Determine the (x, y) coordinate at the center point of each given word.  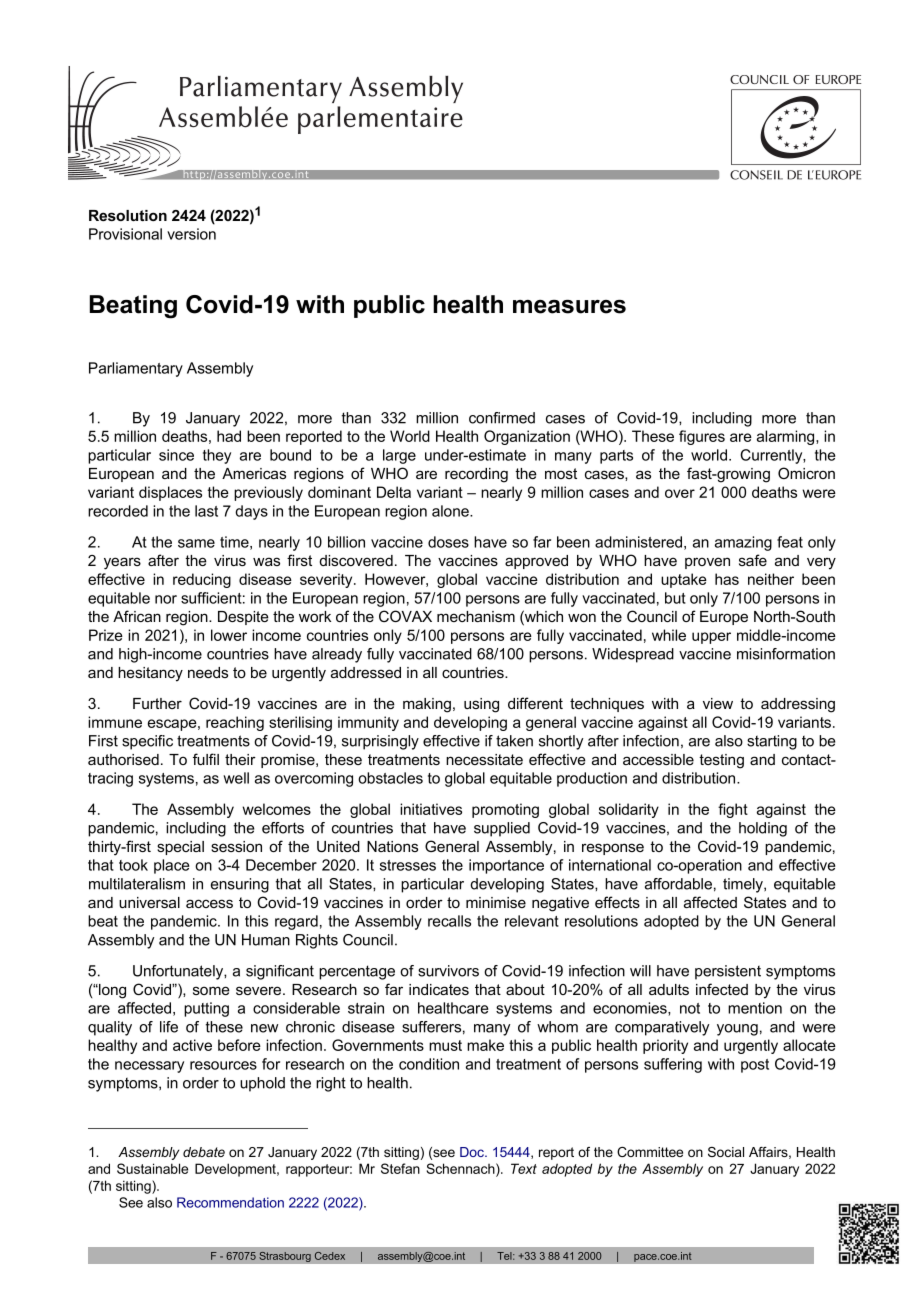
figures (702, 437)
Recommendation (230, 1202)
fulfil (206, 759)
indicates (439, 989)
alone (451, 511)
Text (524, 1168)
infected (722, 989)
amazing (743, 543)
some (211, 990)
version (191, 234)
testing (721, 761)
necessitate (484, 759)
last (206, 511)
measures (569, 307)
